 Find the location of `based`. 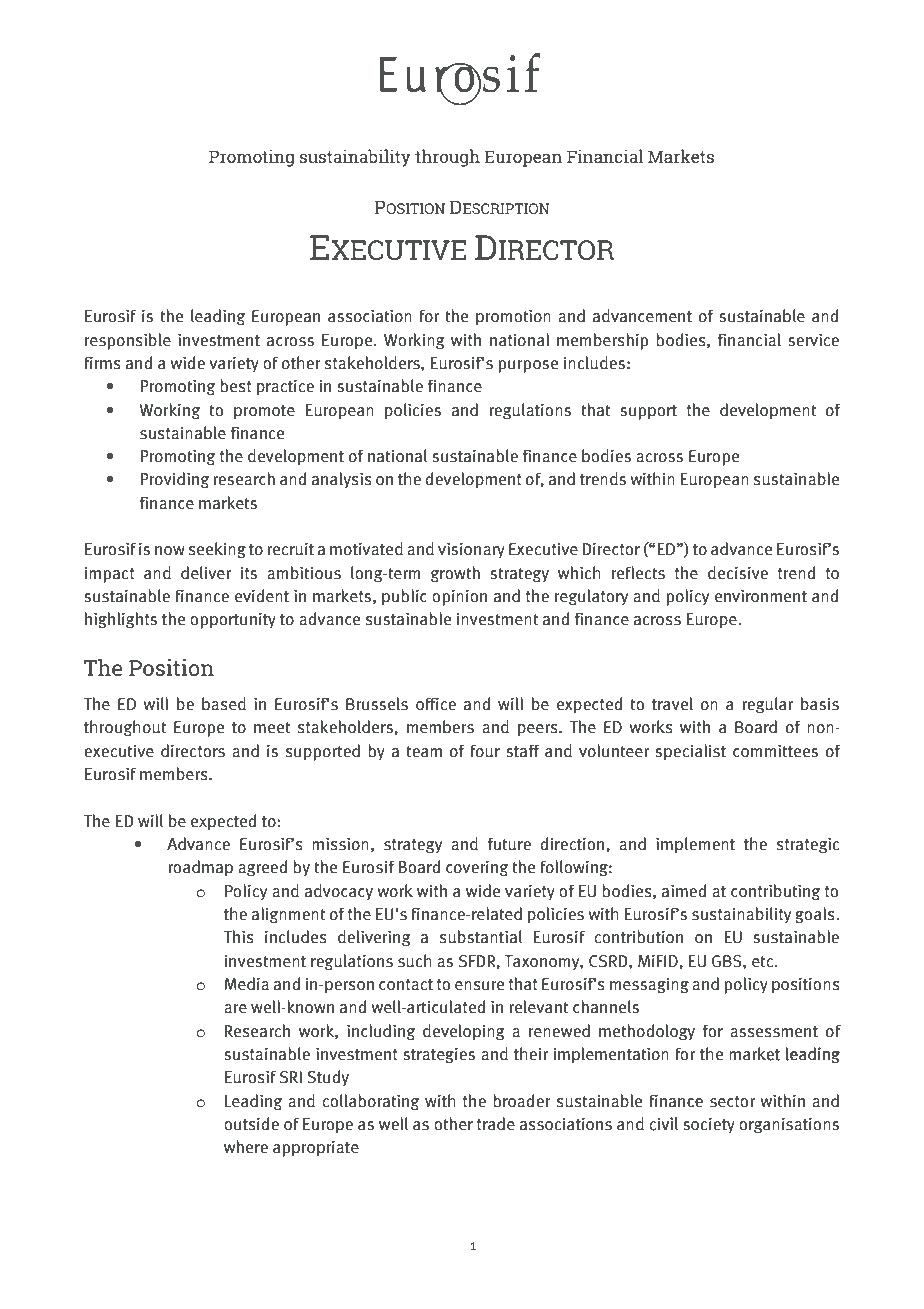

based is located at coordinates (224, 704).
